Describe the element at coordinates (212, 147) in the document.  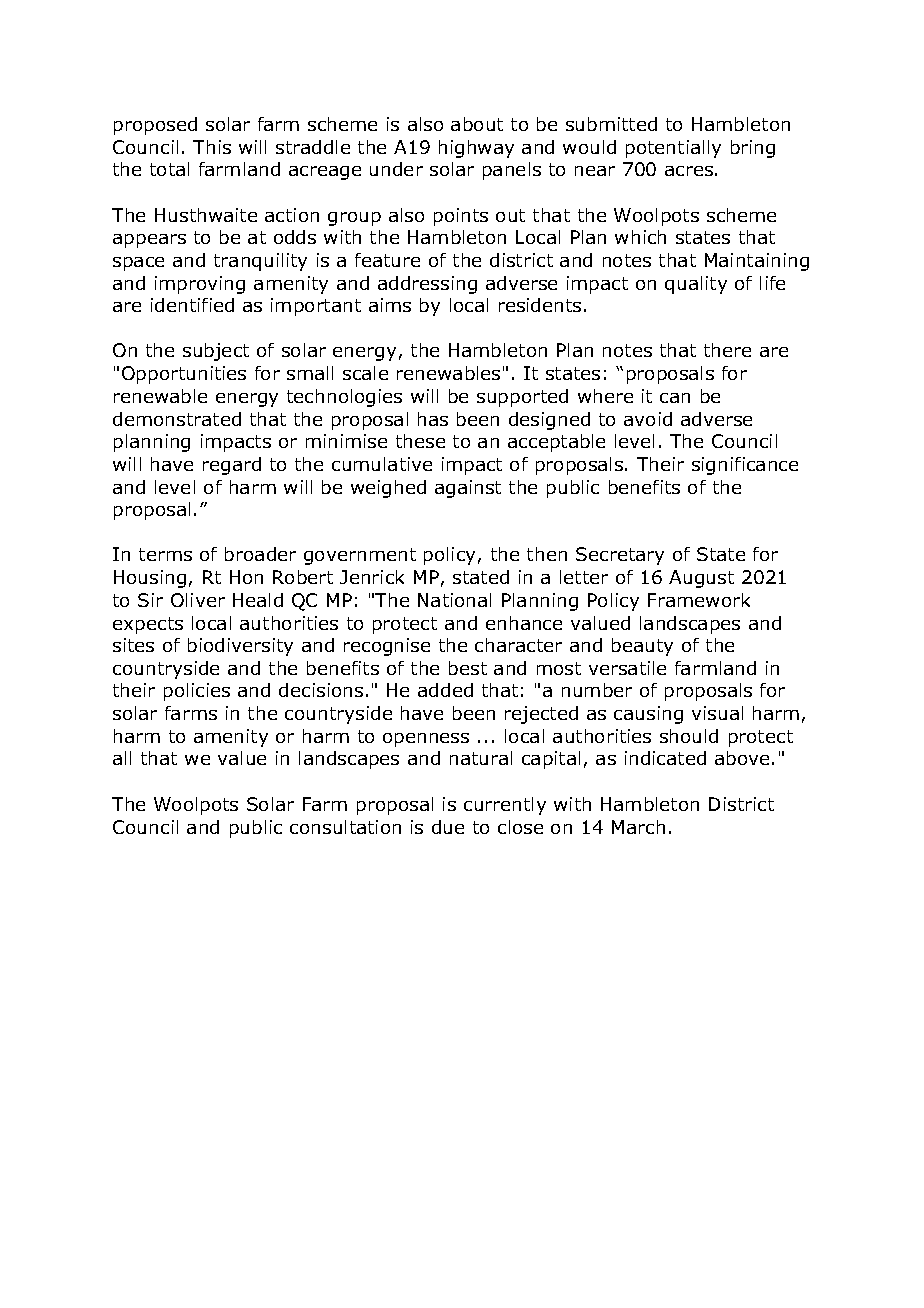
I see `This` at that location.
